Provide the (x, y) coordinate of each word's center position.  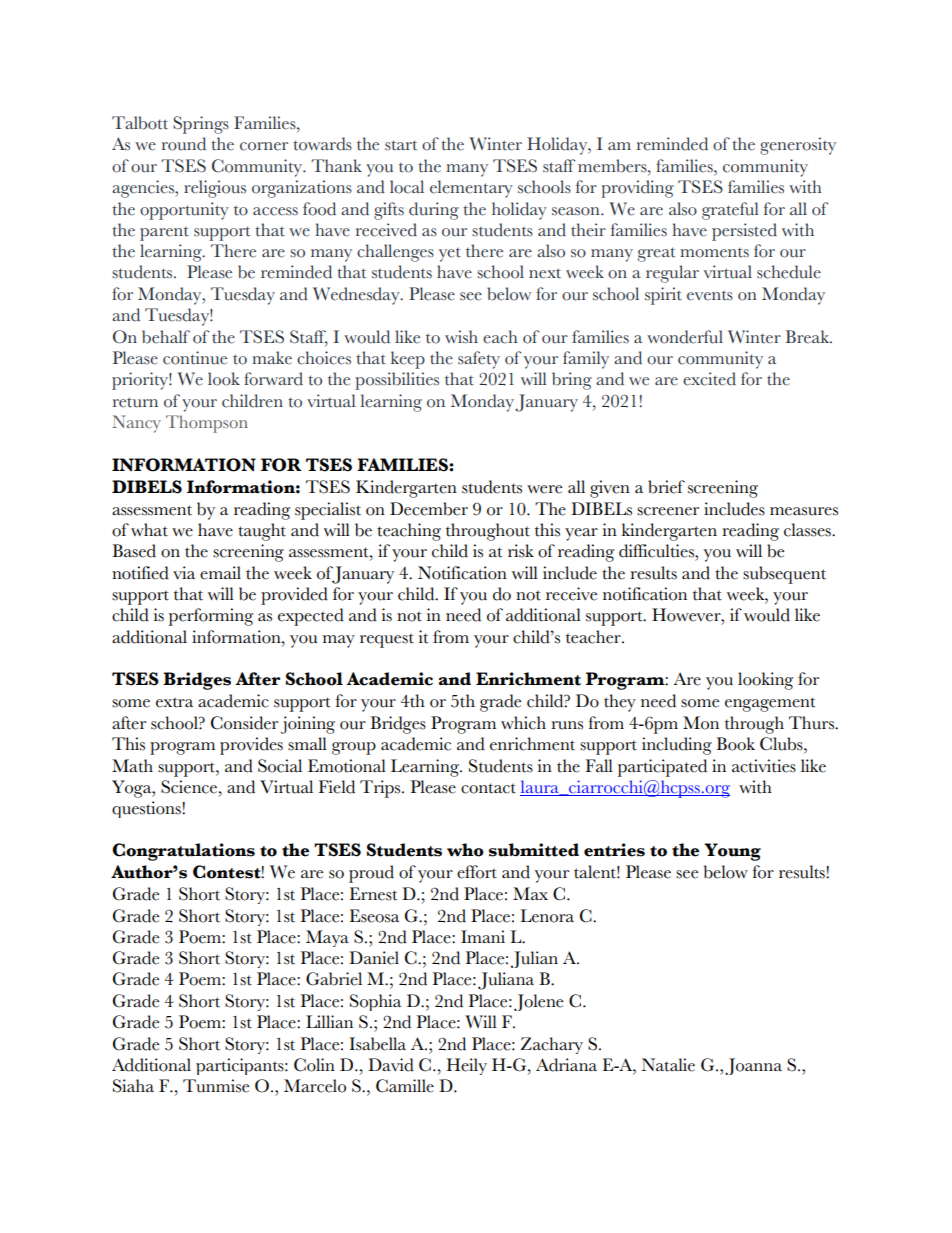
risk (521, 551)
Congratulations (183, 852)
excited (709, 379)
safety (479, 360)
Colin (314, 1065)
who (465, 850)
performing (211, 617)
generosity (798, 146)
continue (195, 358)
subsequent (784, 575)
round (184, 144)
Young (732, 852)
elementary (471, 189)
